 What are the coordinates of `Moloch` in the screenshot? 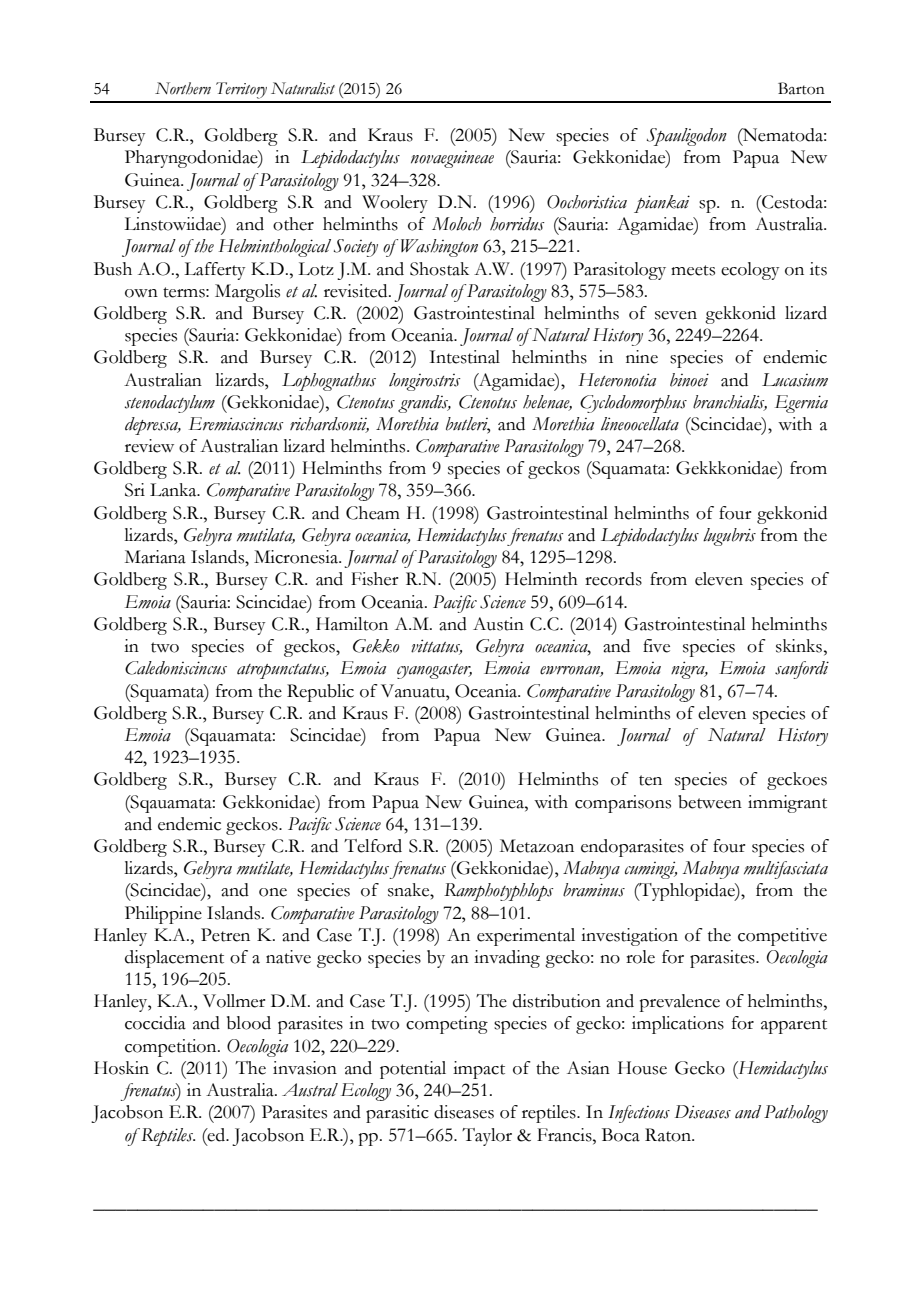 It's located at (456, 224).
